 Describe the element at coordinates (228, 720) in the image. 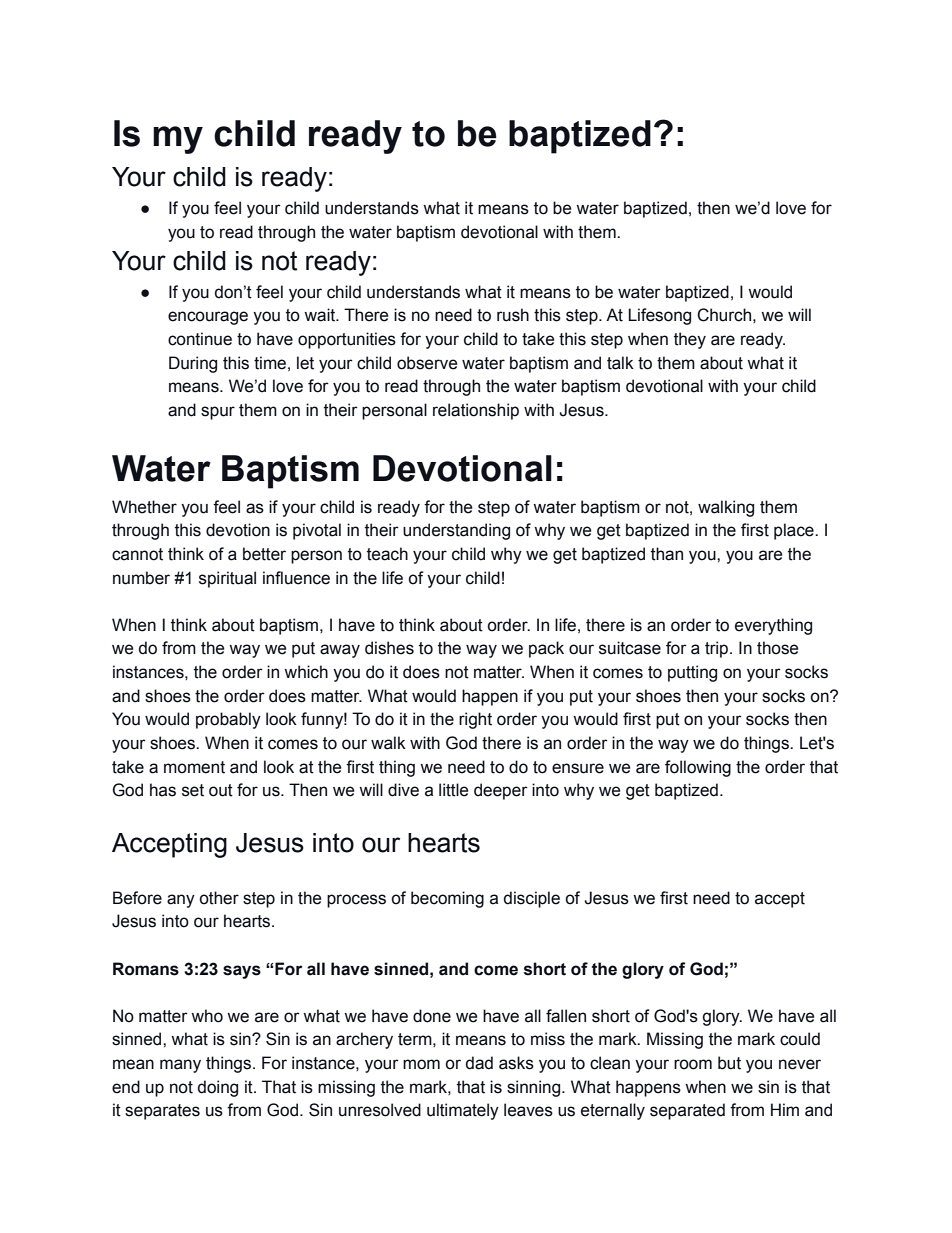

I see `probably` at that location.
